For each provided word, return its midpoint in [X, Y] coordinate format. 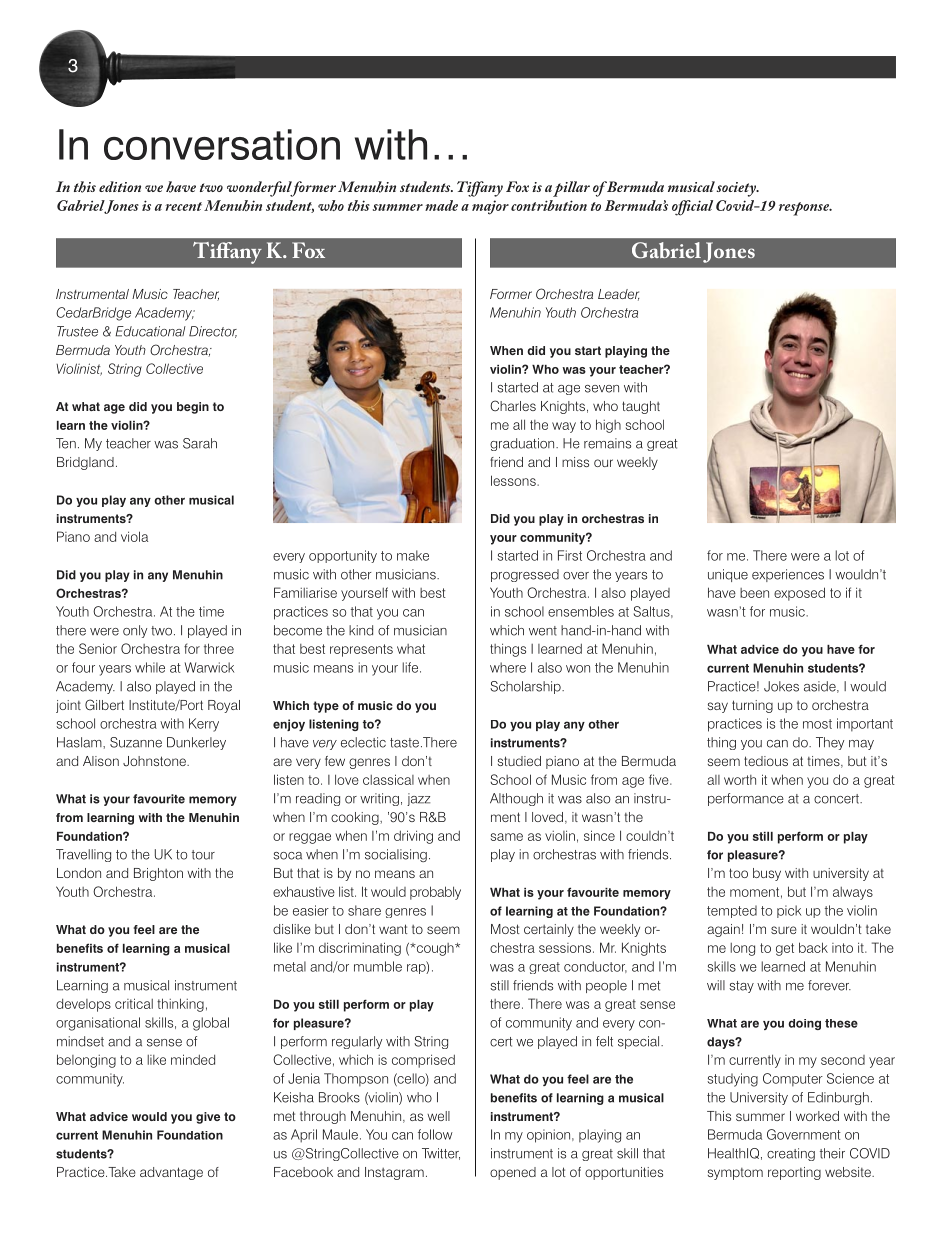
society [737, 189]
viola [134, 536]
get [785, 949]
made [441, 205]
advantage [171, 1173]
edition [120, 186]
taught [641, 407]
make [413, 555]
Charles [513, 405]
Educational [150, 331]
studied [519, 761]
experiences [788, 575]
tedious [766, 761]
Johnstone [155, 761]
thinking [180, 1005]
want [393, 929]
